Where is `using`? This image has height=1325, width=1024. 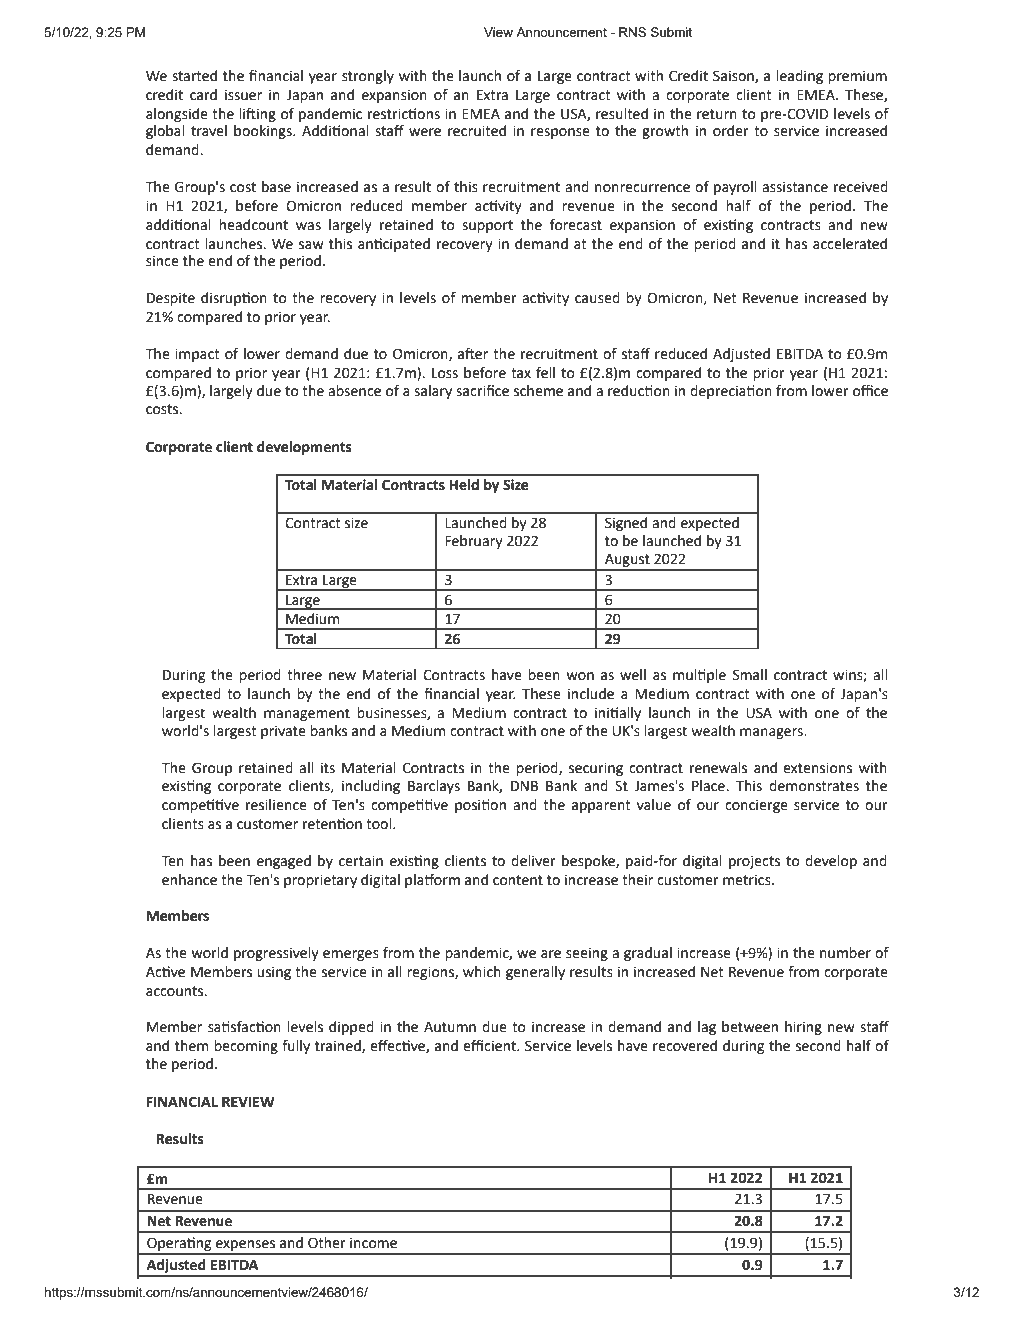 using is located at coordinates (274, 973).
